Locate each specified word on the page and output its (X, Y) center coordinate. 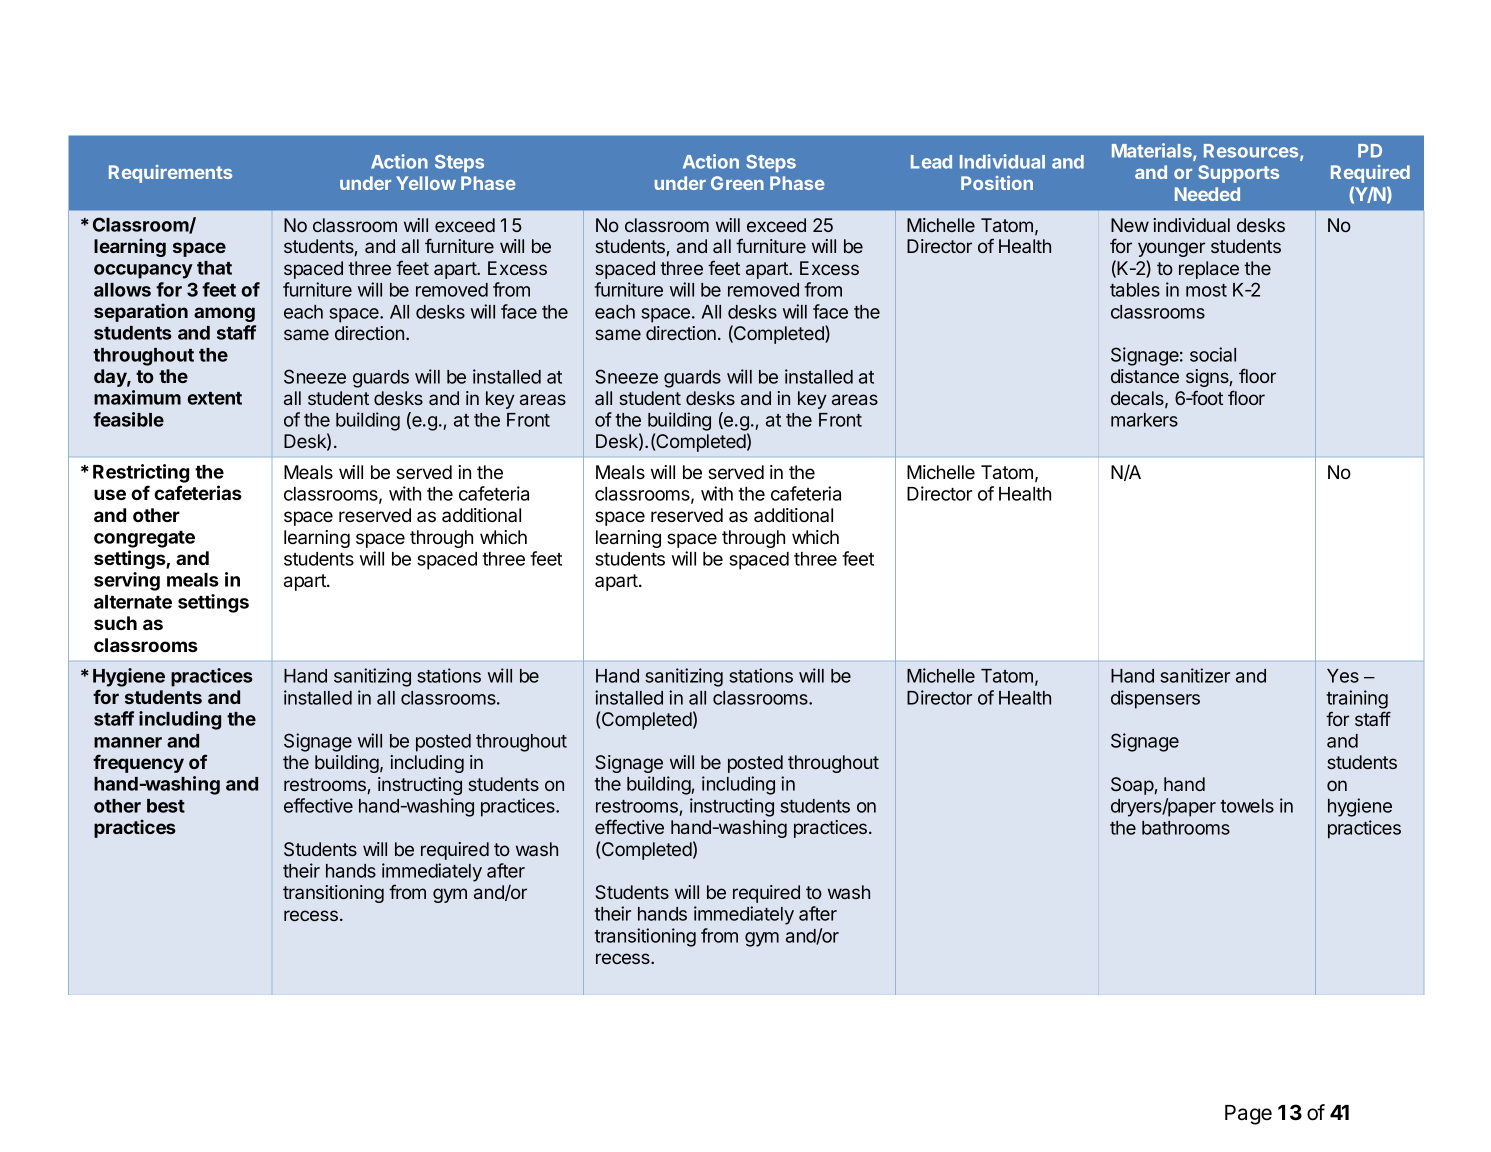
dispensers (1155, 699)
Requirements (170, 174)
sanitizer (1195, 675)
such (115, 623)
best (166, 806)
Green (737, 183)
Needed (1207, 194)
